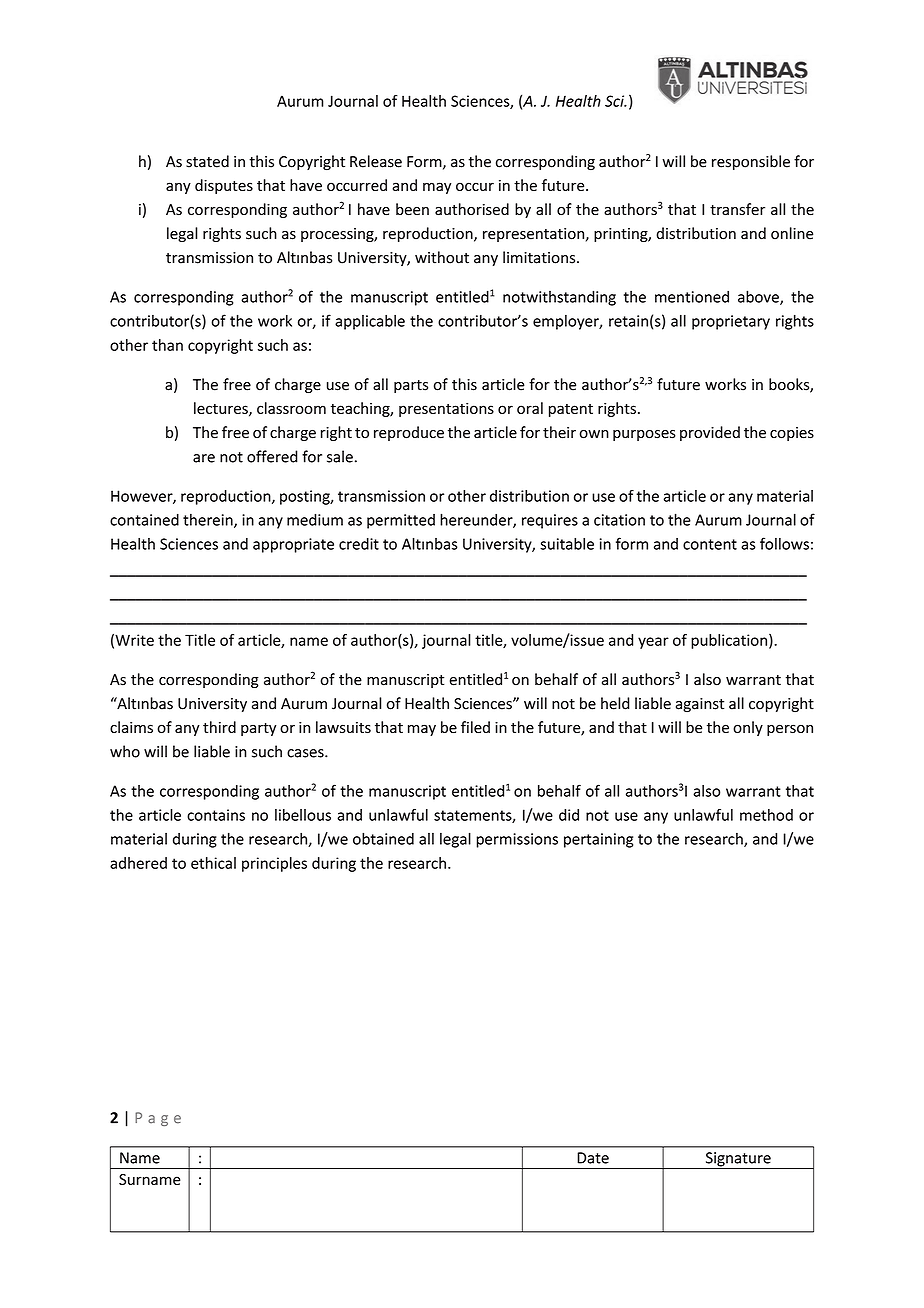  Describe the element at coordinates (412, 209) in the image. I see `been` at that location.
